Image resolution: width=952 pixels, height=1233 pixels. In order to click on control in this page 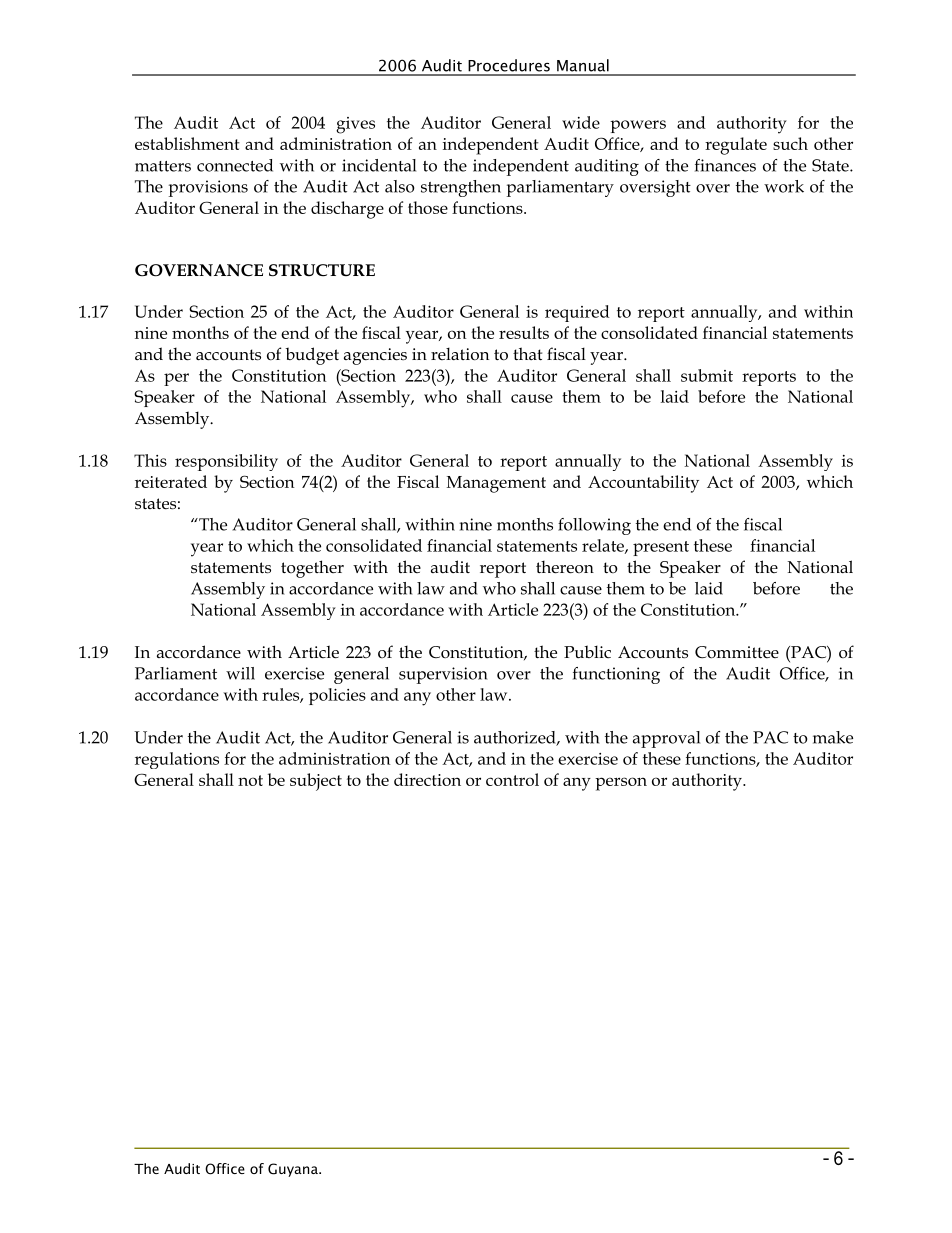, I will do `click(512, 779)`.
